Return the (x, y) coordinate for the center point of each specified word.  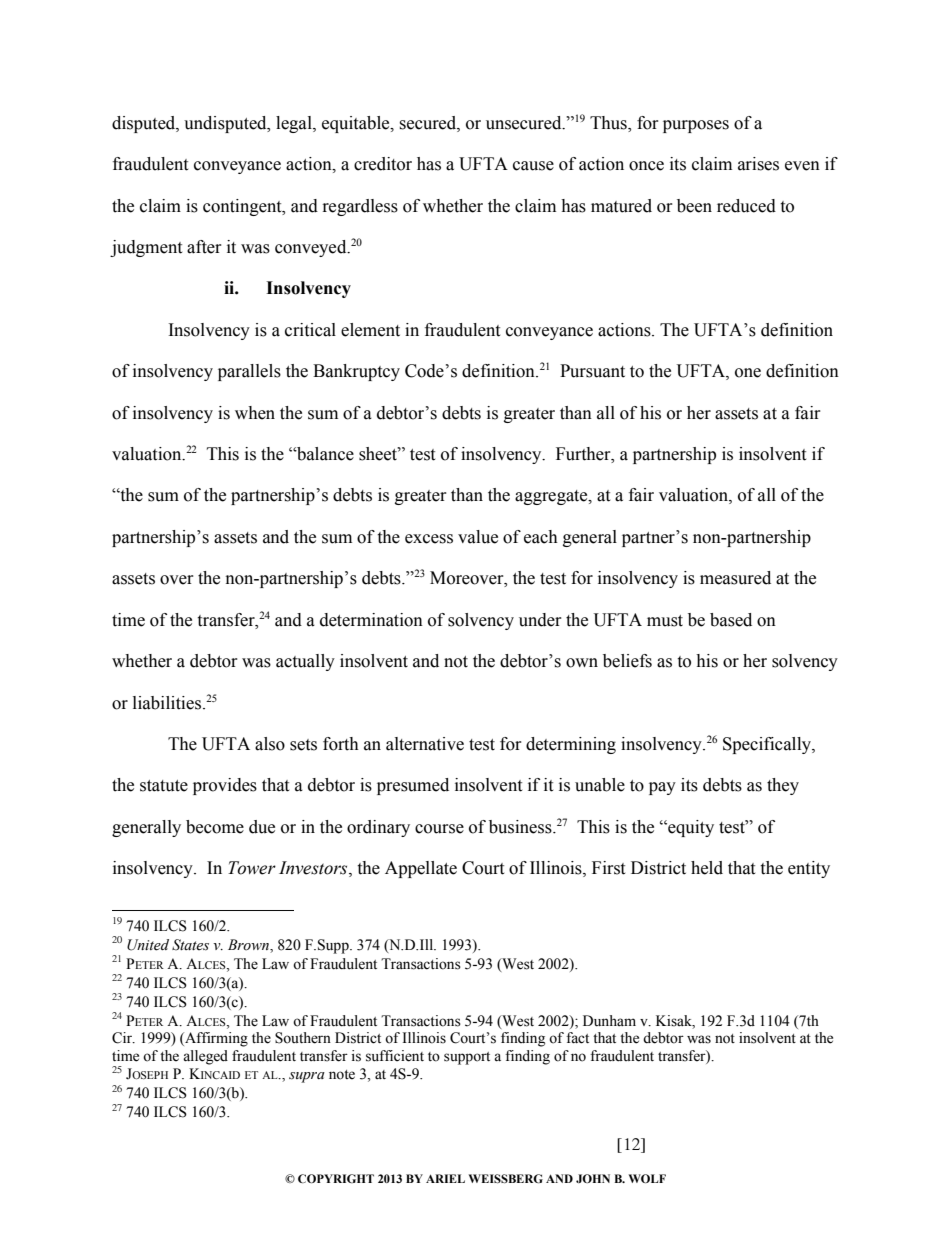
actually (305, 662)
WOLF (647, 1178)
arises (758, 164)
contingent (243, 207)
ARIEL (445, 1178)
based (731, 620)
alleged (205, 1057)
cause (533, 166)
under (540, 620)
